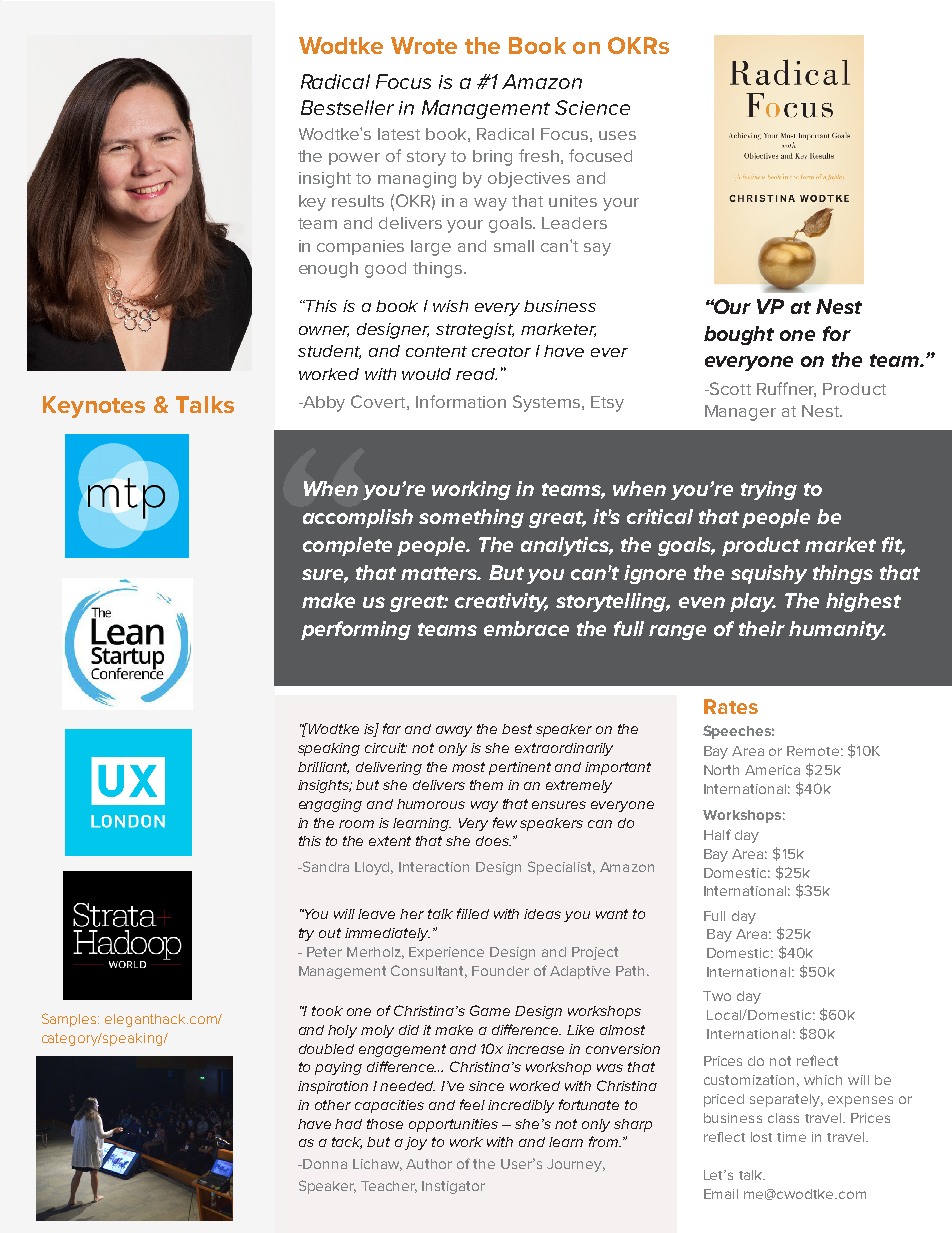 This document has height=1233, width=952. What do you see at coordinates (354, 159) in the document?
I see `power` at bounding box center [354, 159].
